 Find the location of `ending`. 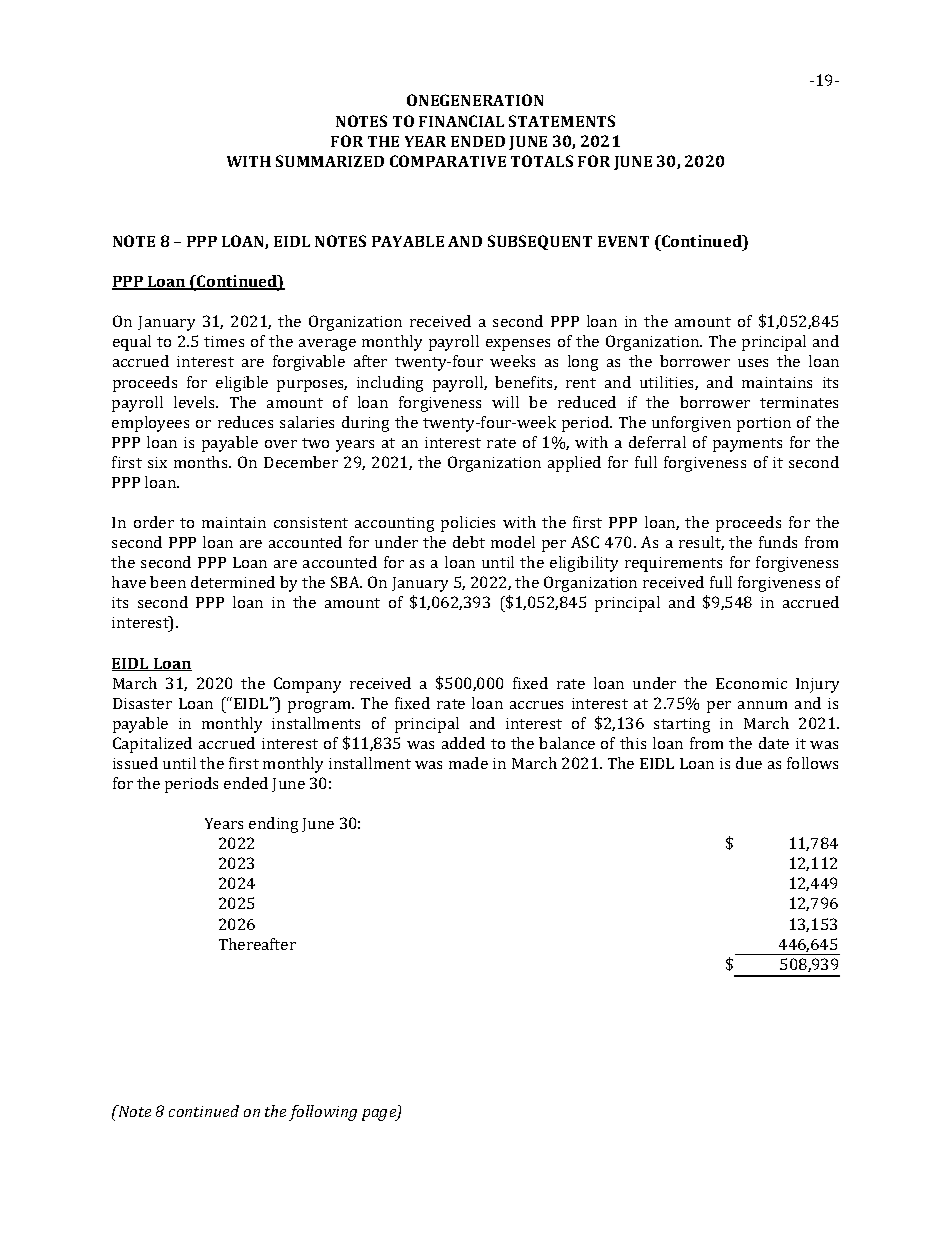

ending is located at coordinates (273, 825).
